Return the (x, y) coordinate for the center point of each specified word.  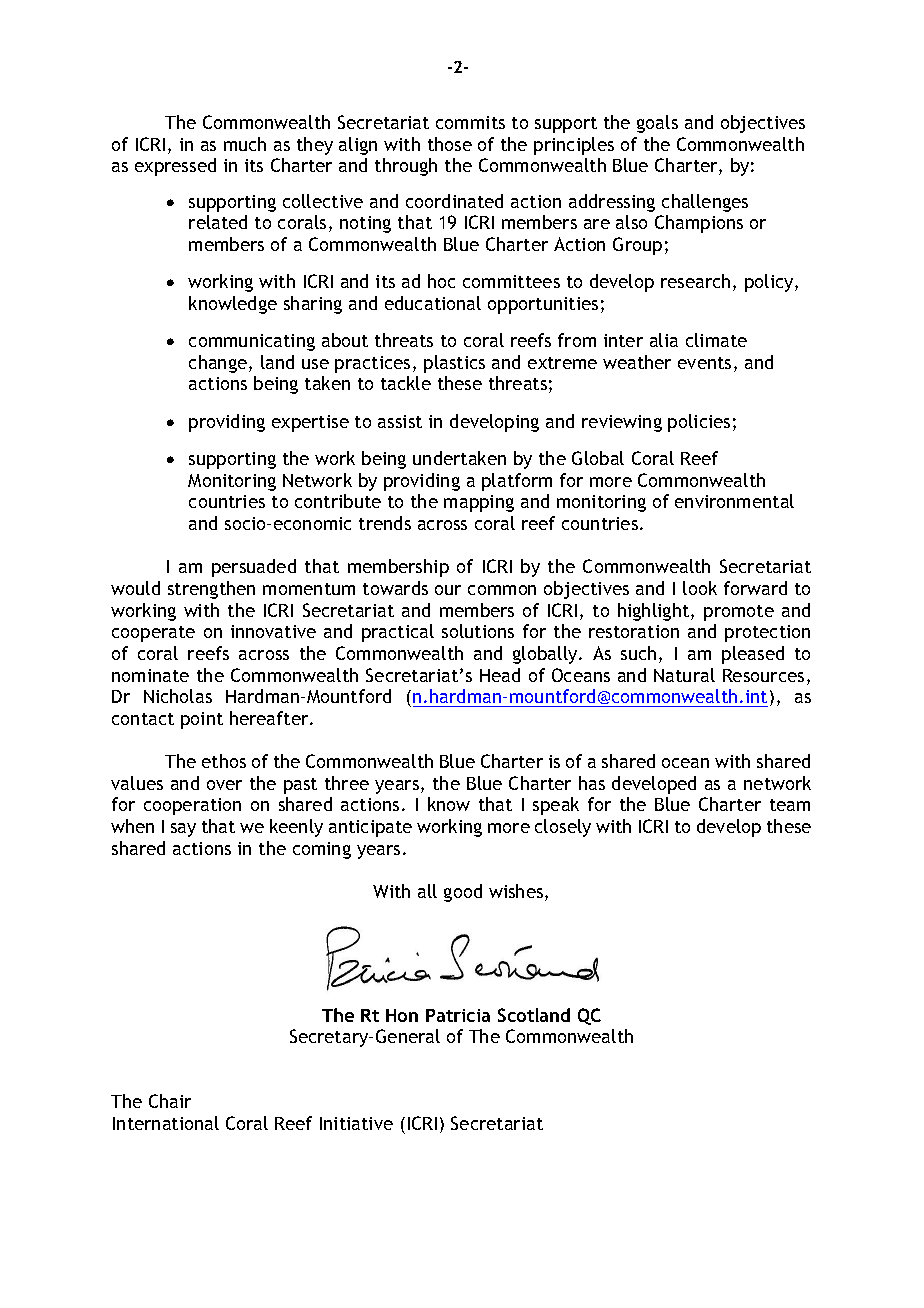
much (245, 144)
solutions (478, 631)
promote (739, 613)
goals (657, 124)
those (450, 144)
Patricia (458, 1015)
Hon (402, 1015)
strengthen (211, 590)
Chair (170, 1101)
